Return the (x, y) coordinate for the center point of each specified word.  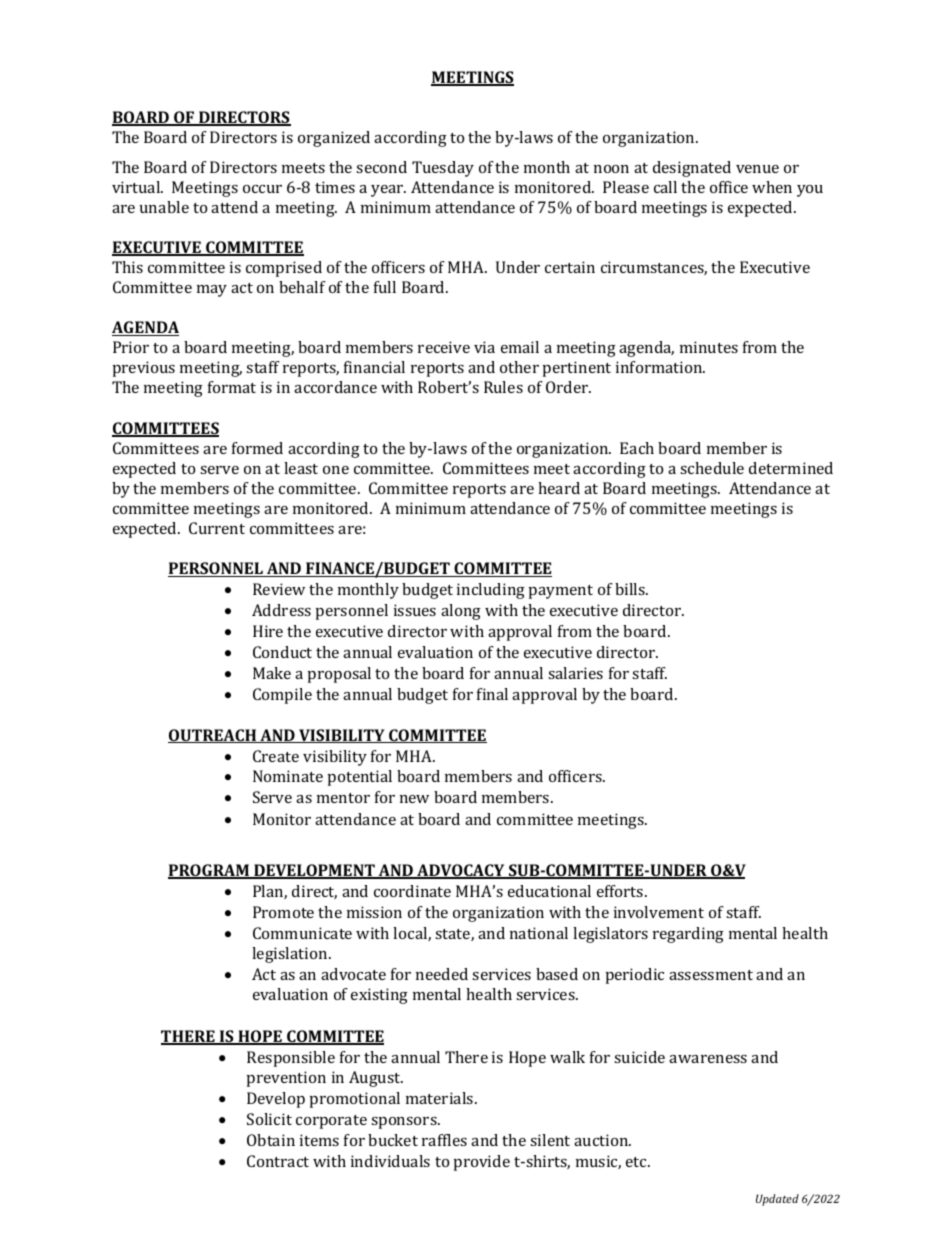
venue (757, 169)
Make (272, 673)
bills (631, 589)
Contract (278, 1161)
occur (262, 189)
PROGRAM (209, 871)
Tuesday (443, 169)
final (492, 694)
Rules (503, 387)
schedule (712, 468)
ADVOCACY (461, 871)
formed (257, 448)
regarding (688, 935)
